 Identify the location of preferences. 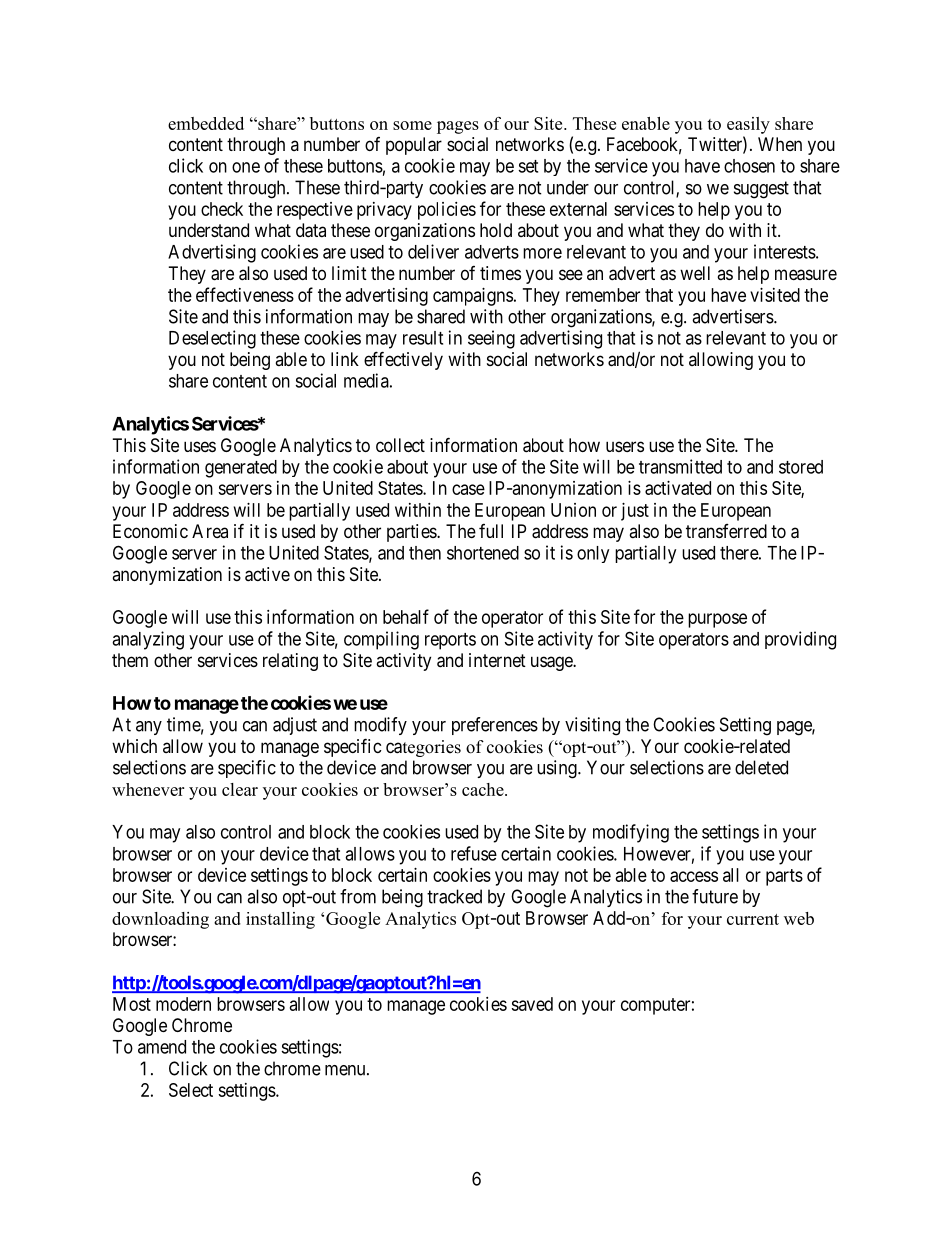
(495, 726).
